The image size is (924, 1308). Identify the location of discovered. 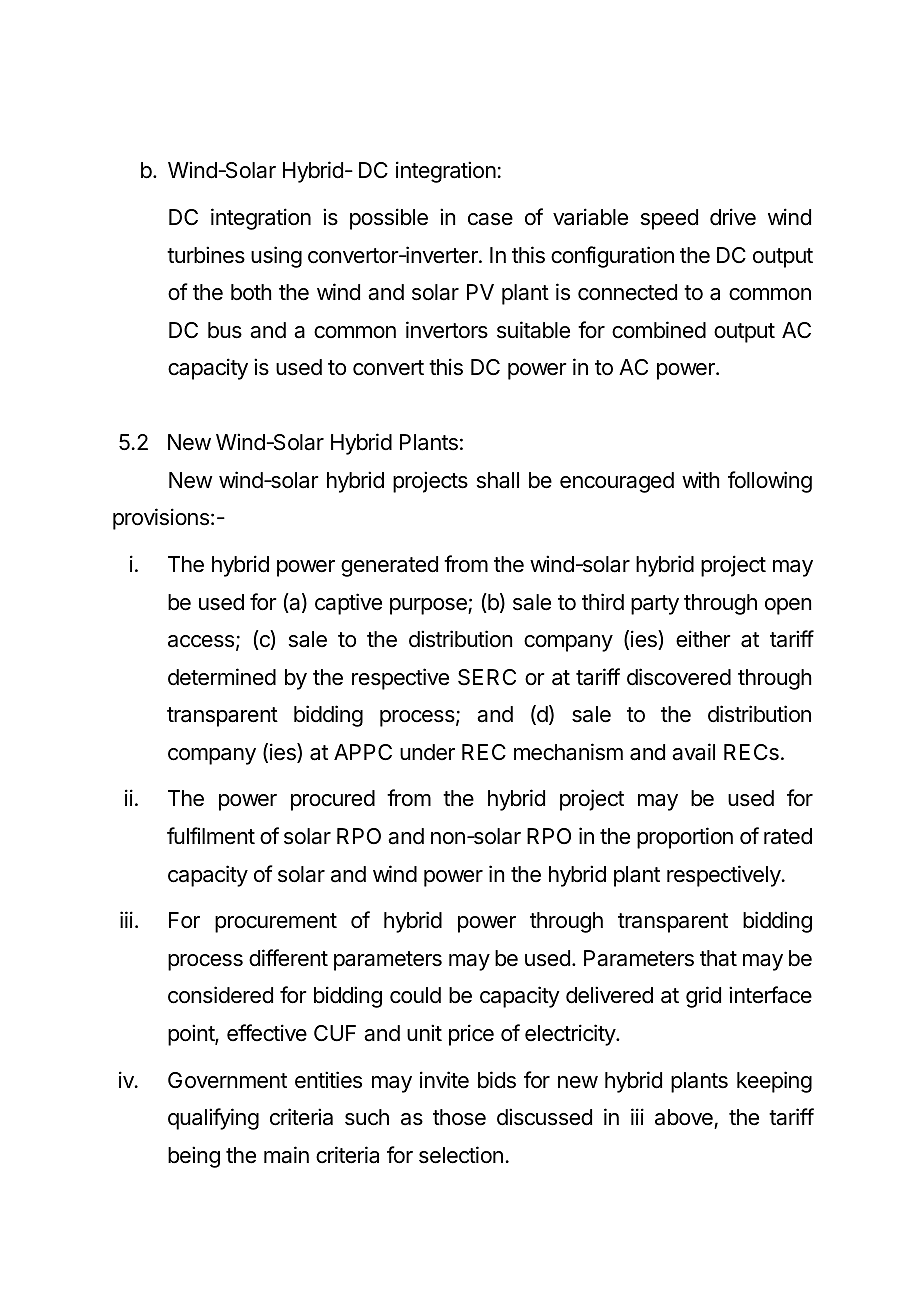
(679, 677).
